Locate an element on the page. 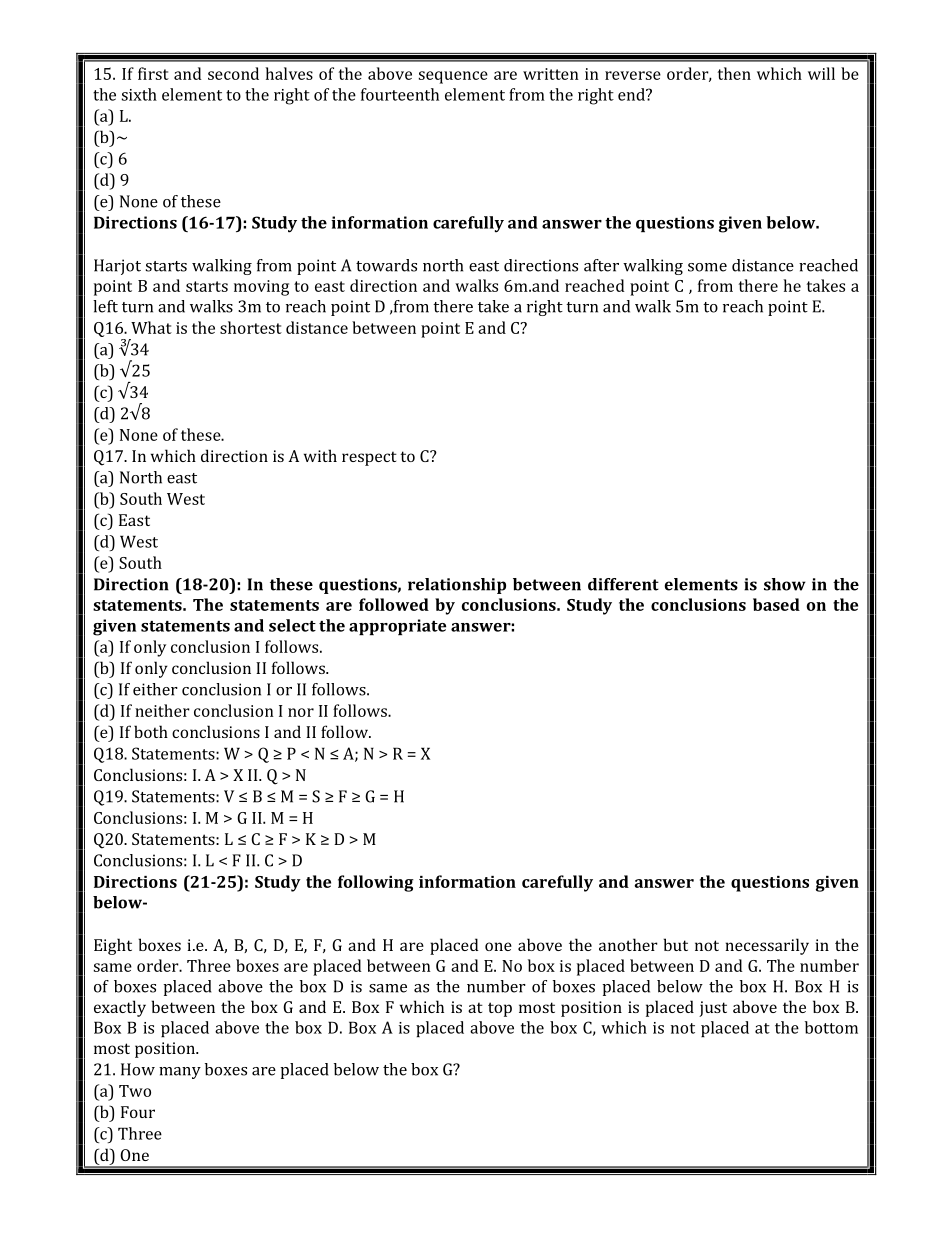 The width and height of the document is (952, 1233). some is located at coordinates (707, 267).
